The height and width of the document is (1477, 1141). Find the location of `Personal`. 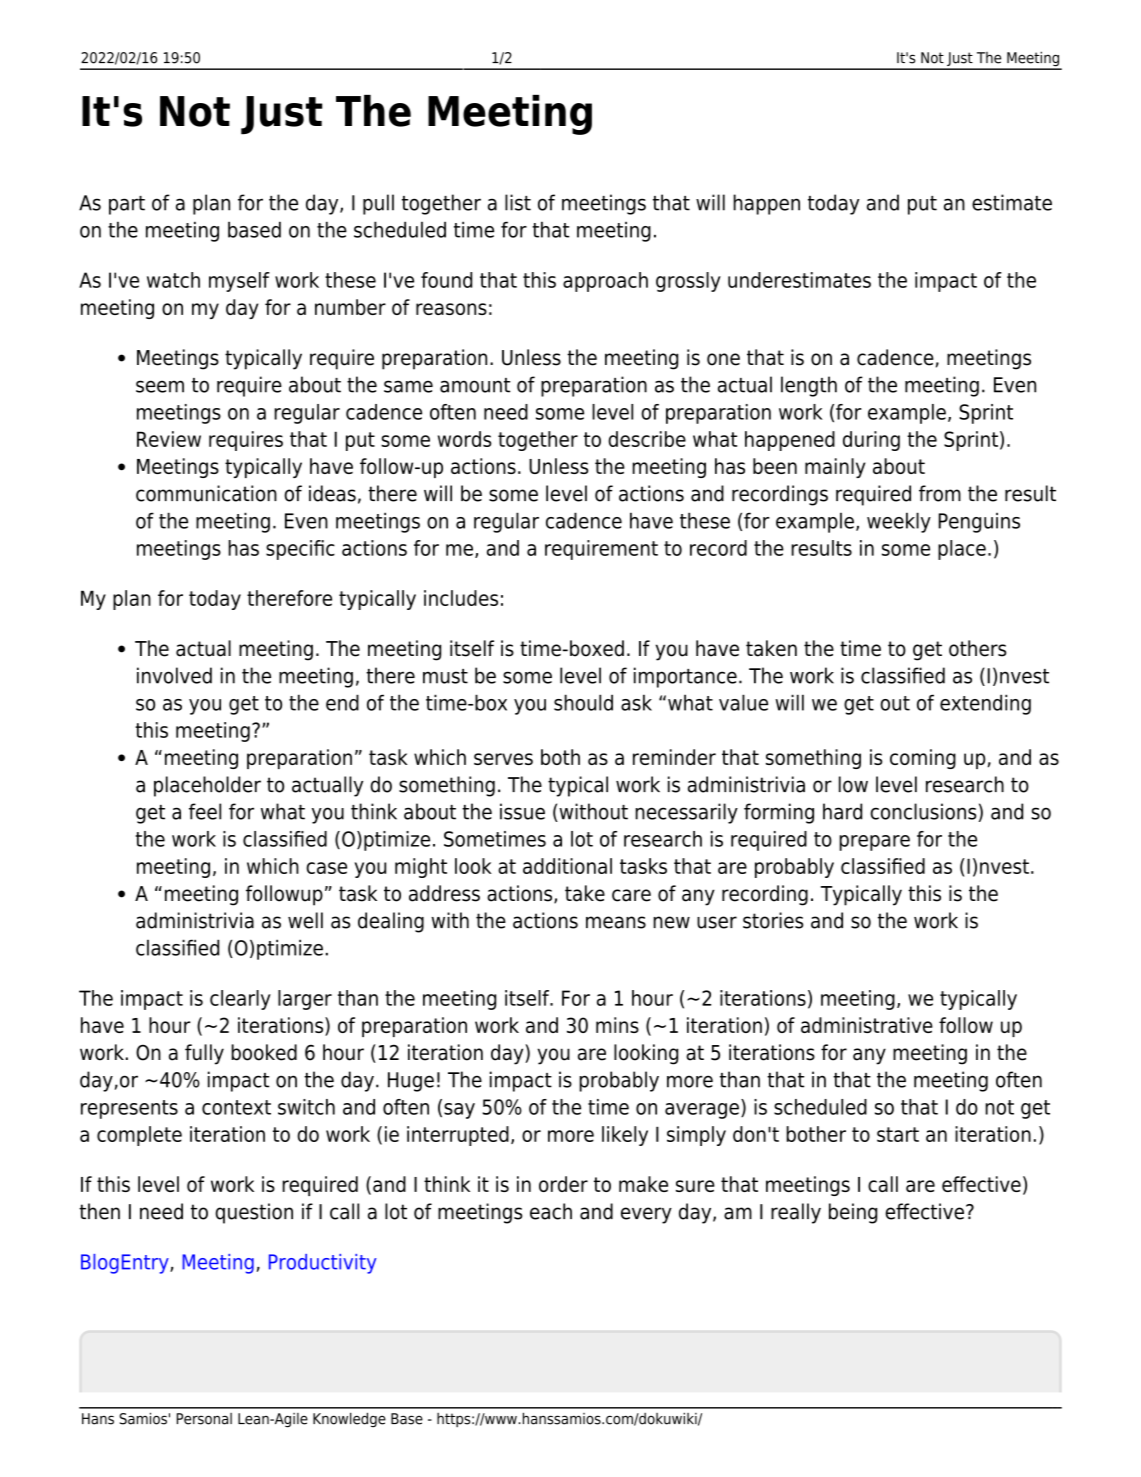

Personal is located at coordinates (204, 1419).
